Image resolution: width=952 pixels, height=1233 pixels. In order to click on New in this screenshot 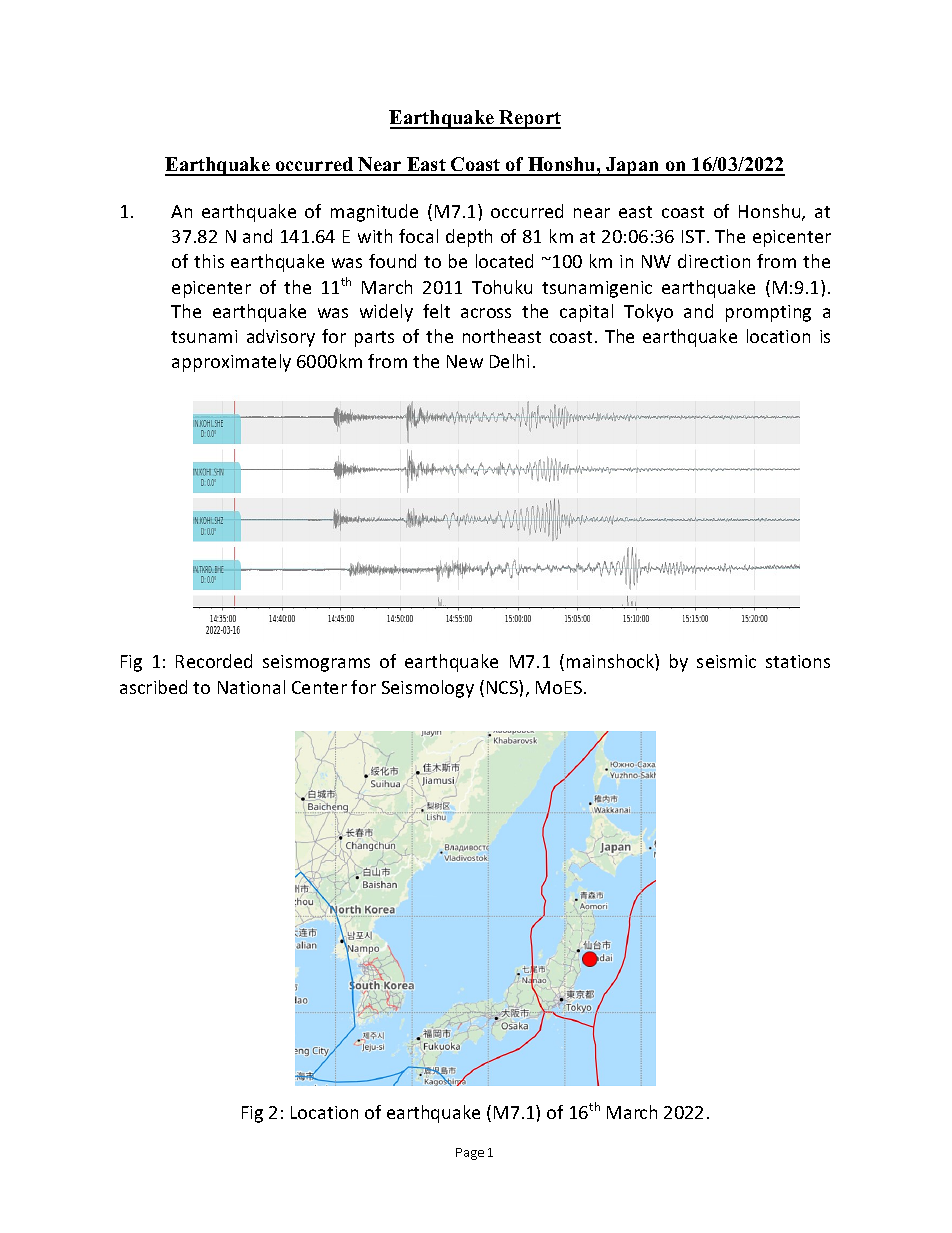, I will do `click(465, 361)`.
